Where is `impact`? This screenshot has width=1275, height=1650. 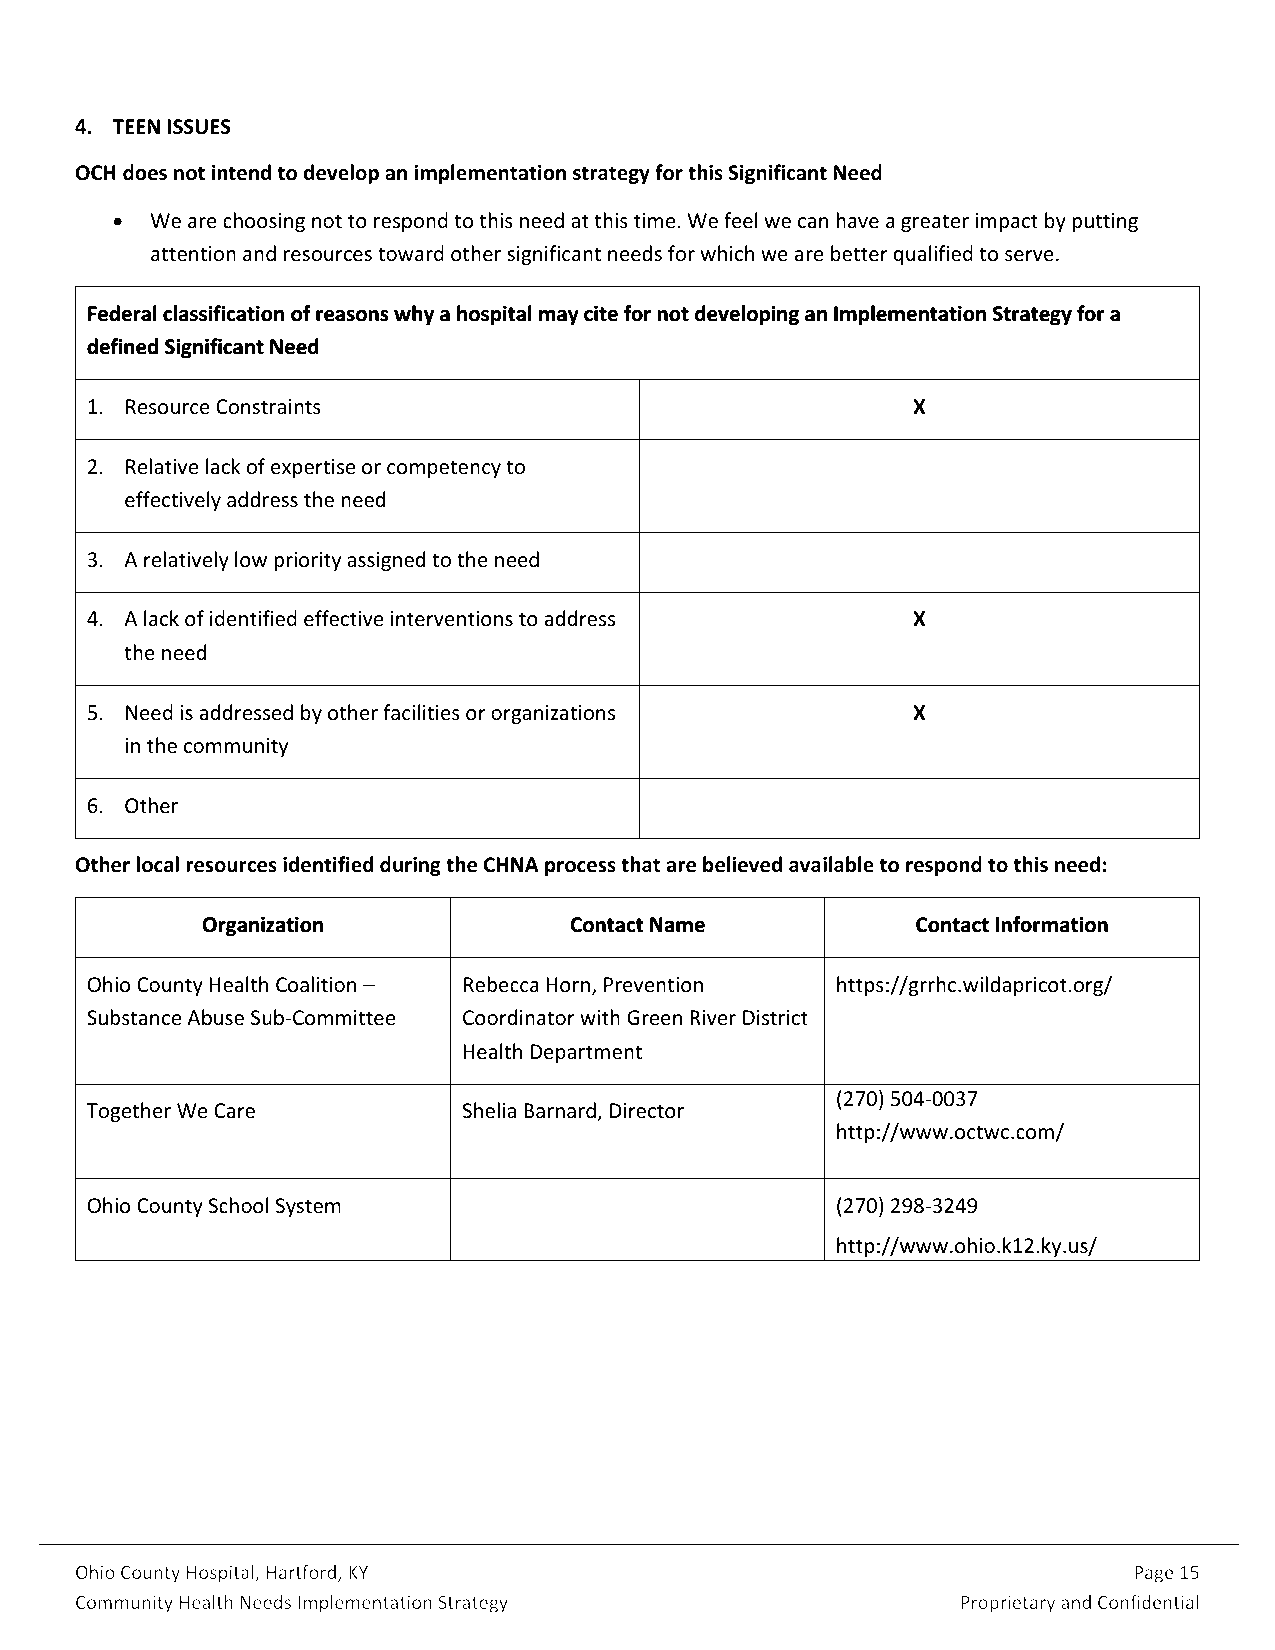 impact is located at coordinates (1007, 222).
